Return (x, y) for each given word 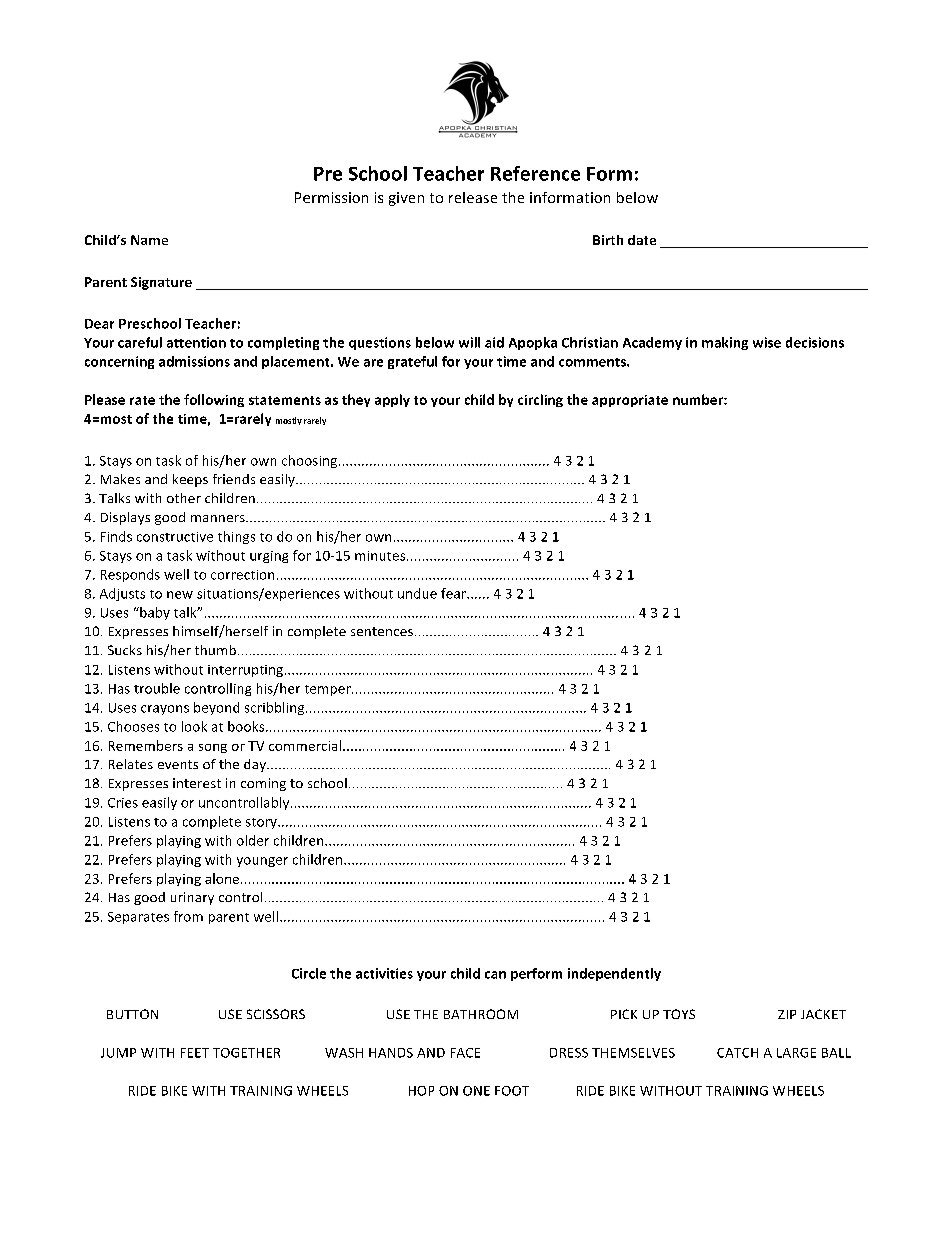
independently (614, 974)
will (469, 342)
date (642, 240)
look (194, 726)
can (495, 975)
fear (454, 593)
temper (329, 690)
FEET (195, 1053)
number (699, 399)
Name (149, 240)
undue (417, 593)
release (473, 197)
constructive (175, 537)
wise (767, 342)
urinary (192, 898)
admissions (194, 361)
